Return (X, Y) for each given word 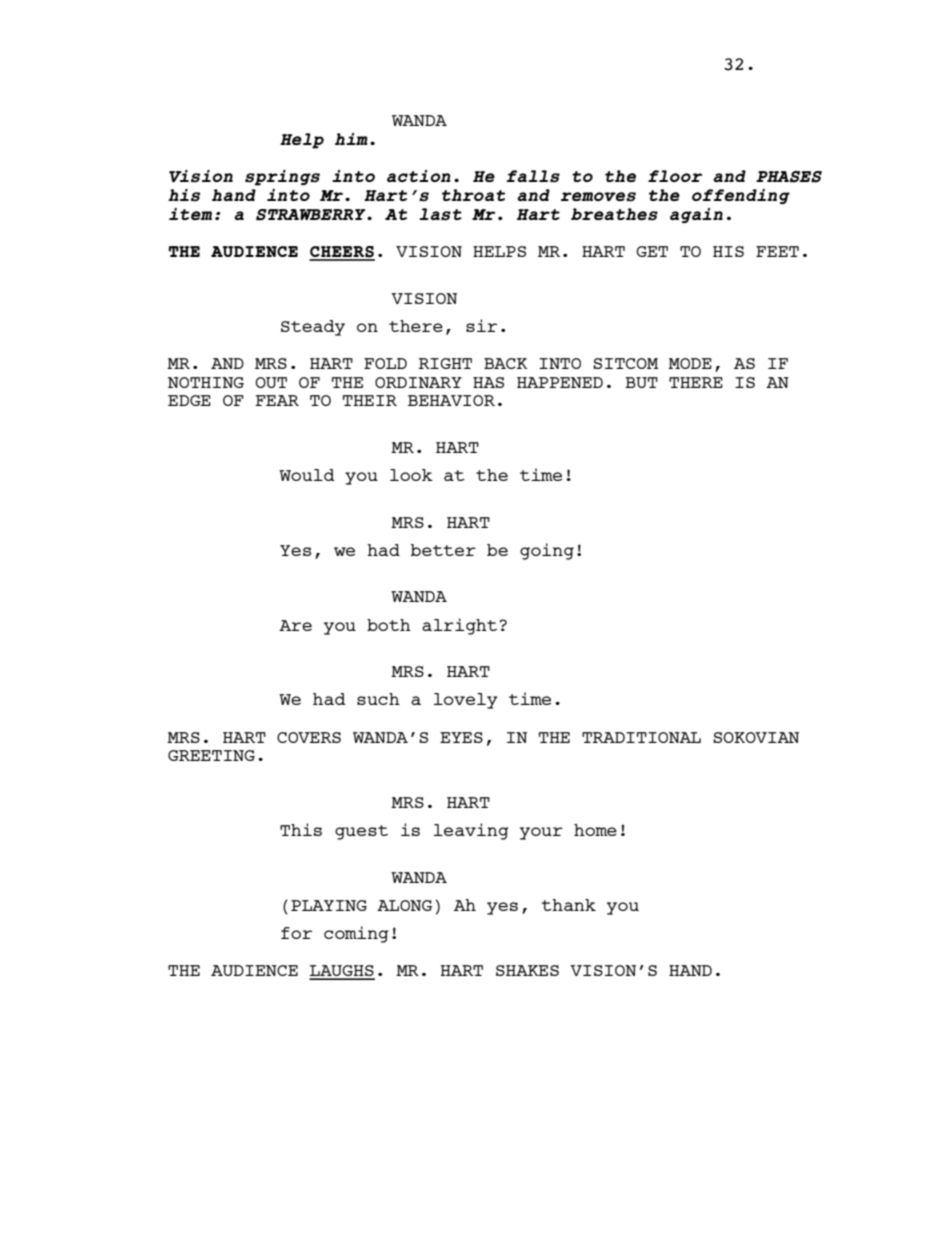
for (296, 933)
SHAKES (527, 970)
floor (675, 176)
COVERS (309, 737)
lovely (466, 701)
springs (282, 178)
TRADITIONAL (641, 737)
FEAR (277, 400)
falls (533, 176)
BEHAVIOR (451, 400)
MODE (690, 363)
